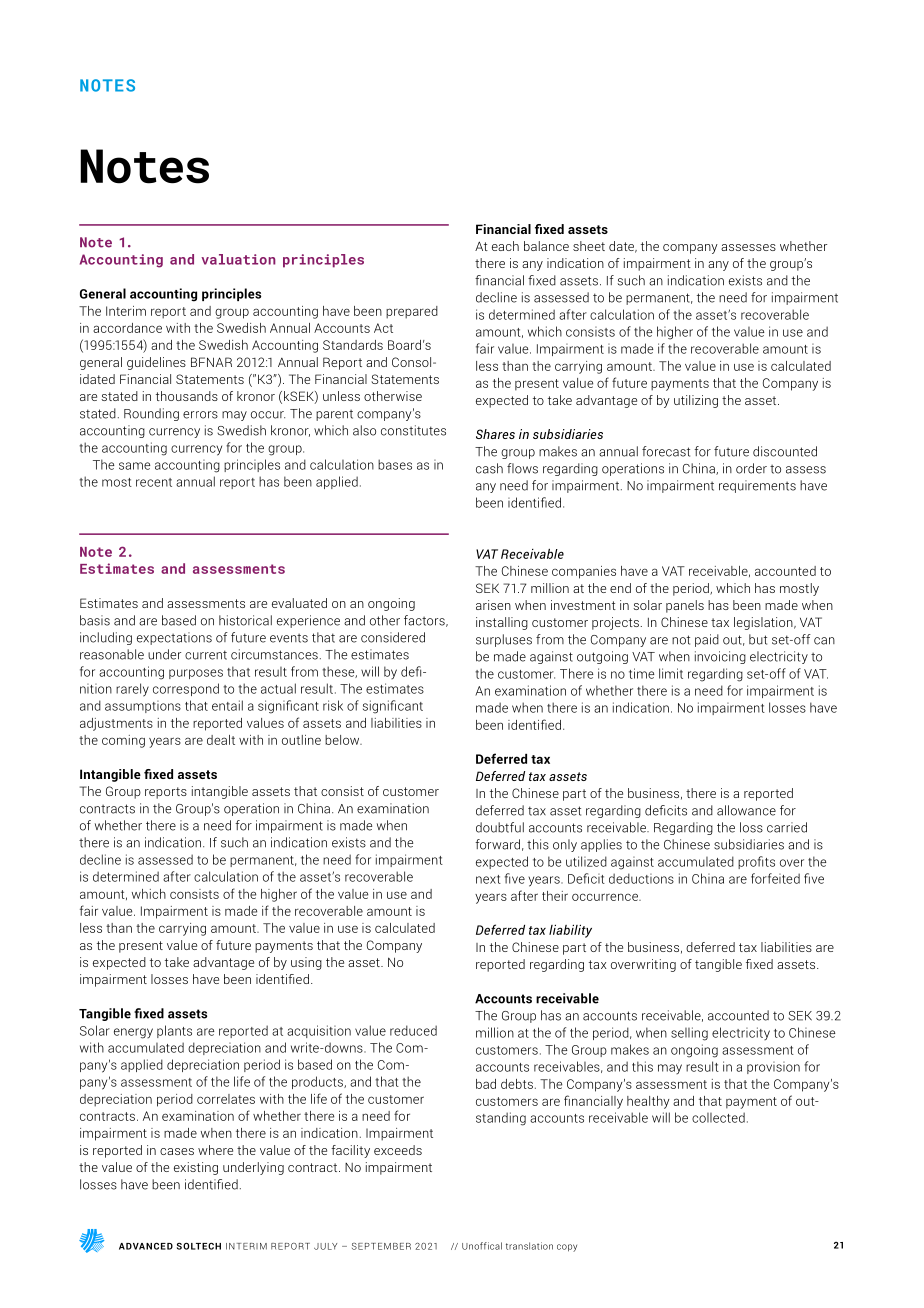 The image size is (924, 1308). I want to click on prepared, so click(412, 312).
